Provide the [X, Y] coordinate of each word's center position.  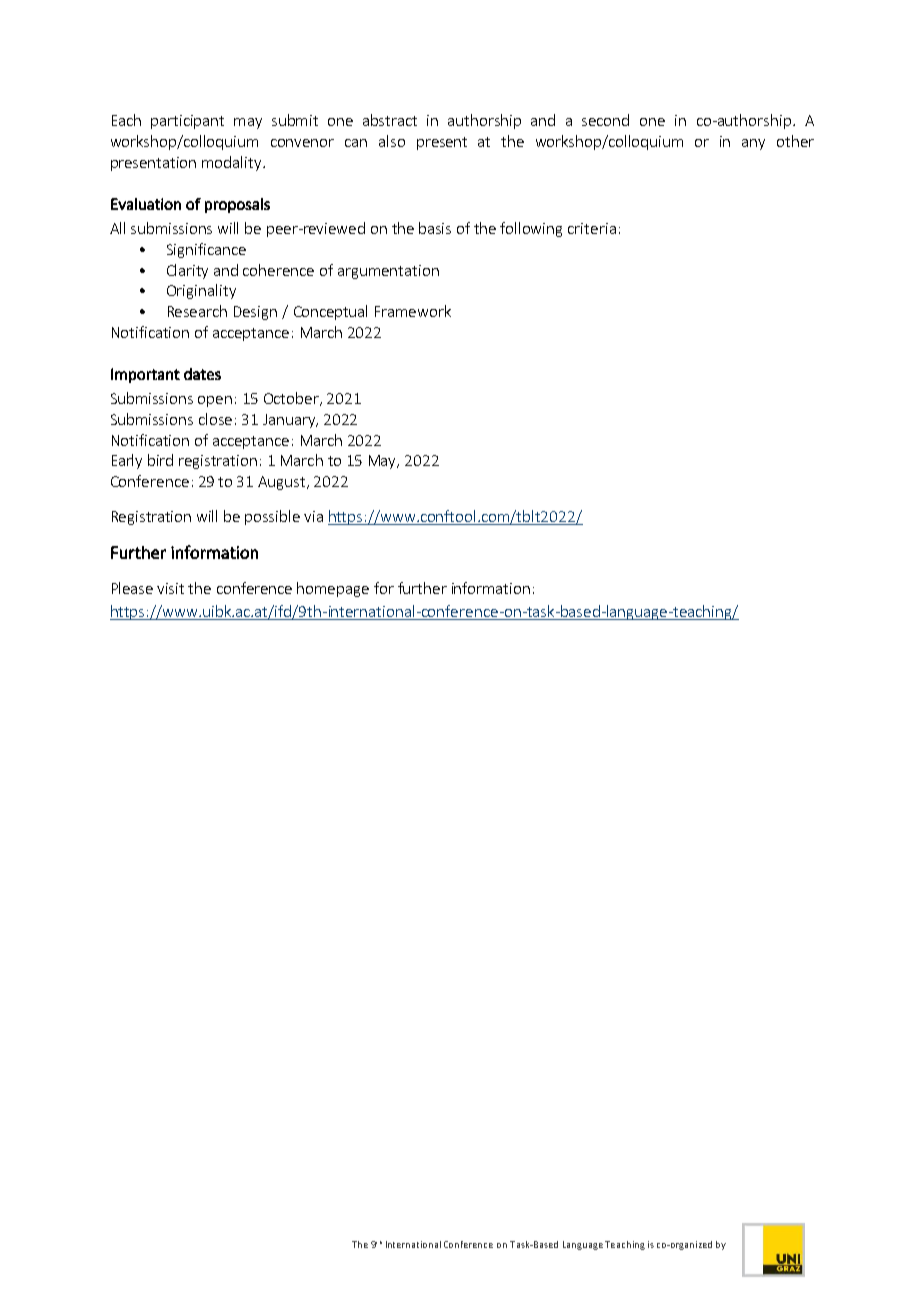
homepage [333, 589]
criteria [592, 228]
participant [187, 122]
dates [202, 374]
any [753, 144]
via [313, 516]
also [392, 141]
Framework [413, 311]
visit [170, 588]
